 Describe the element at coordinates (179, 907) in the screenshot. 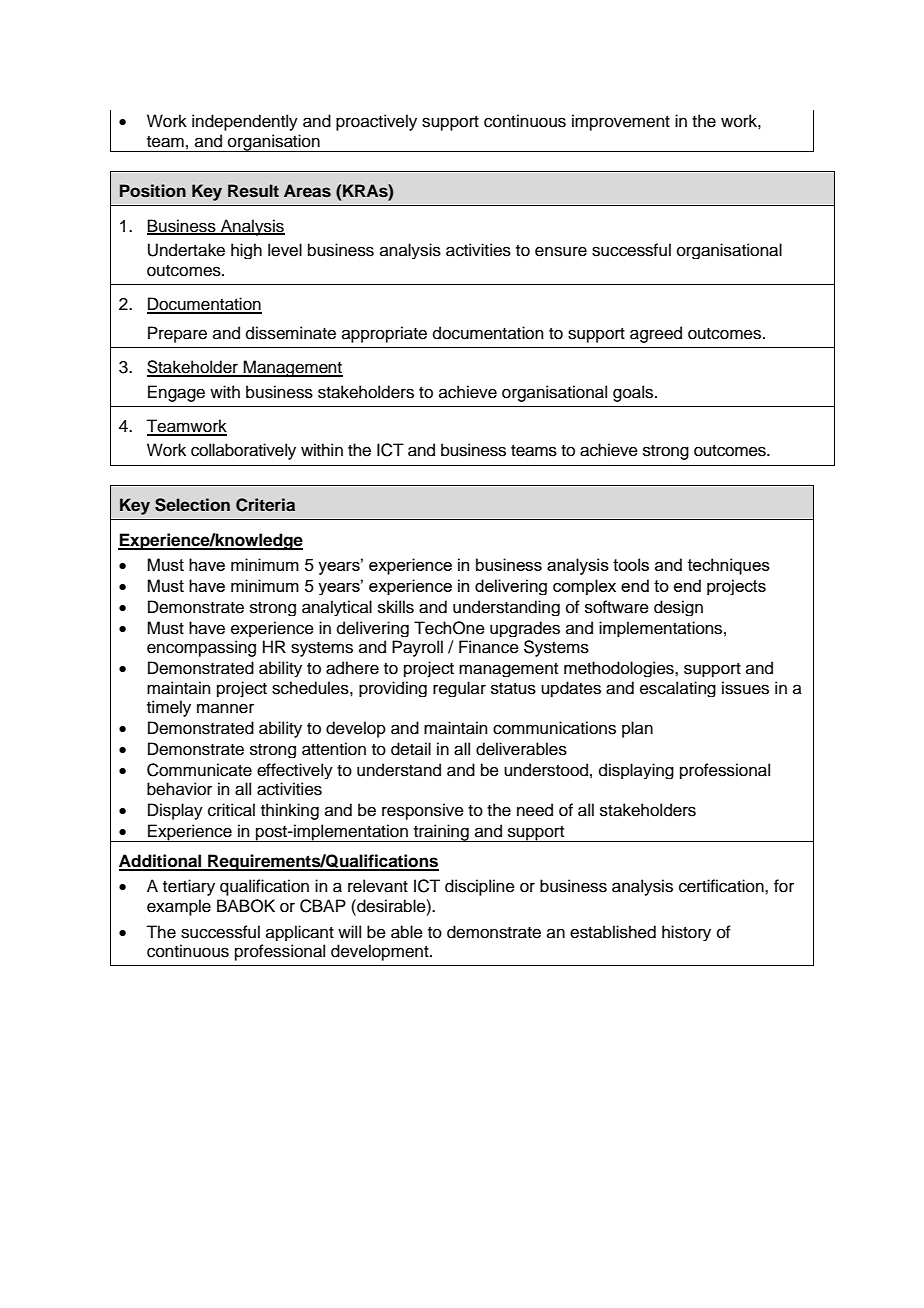

I see `example` at that location.
